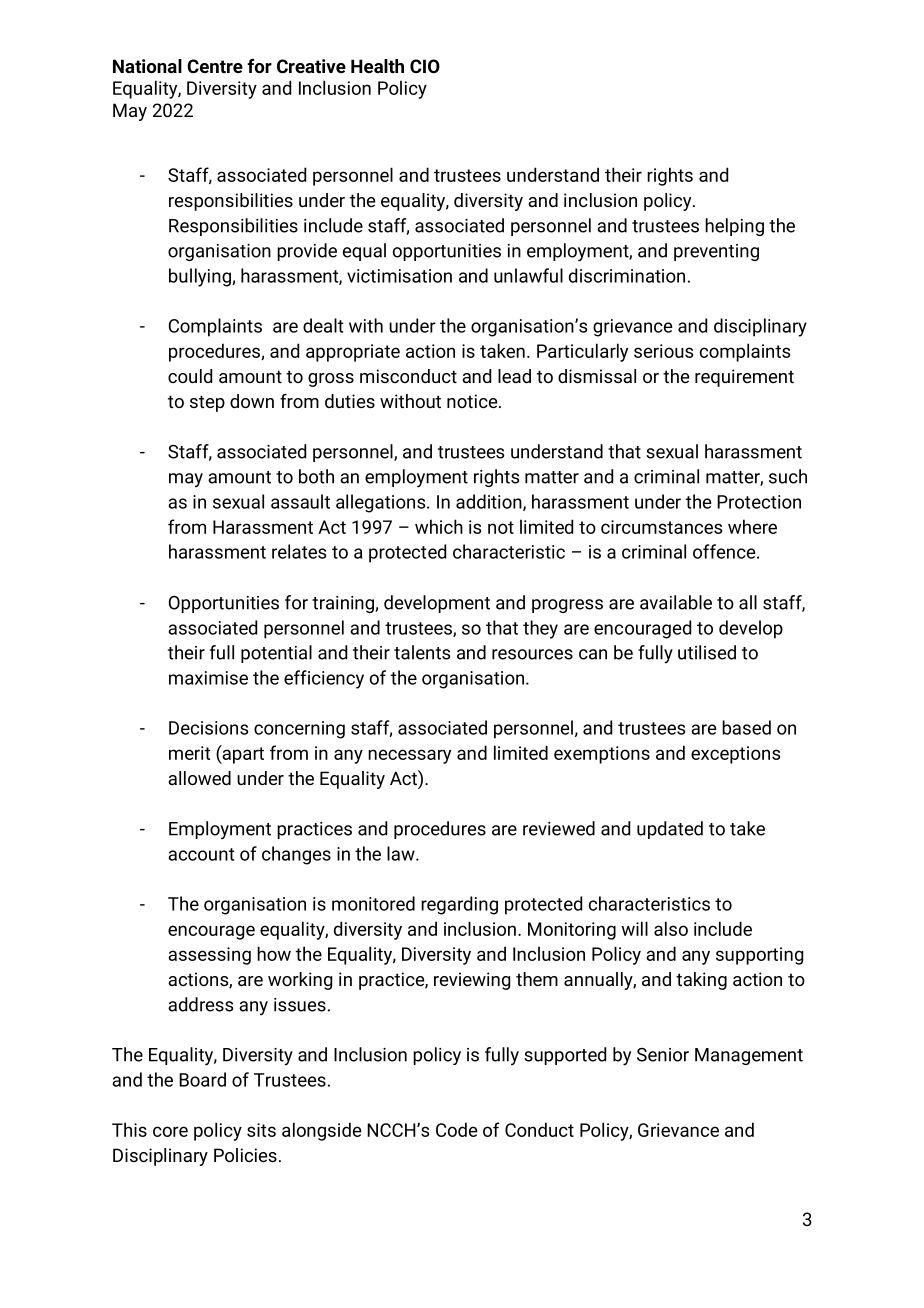 This screenshot has height=1308, width=924. I want to click on Centre, so click(215, 66).
